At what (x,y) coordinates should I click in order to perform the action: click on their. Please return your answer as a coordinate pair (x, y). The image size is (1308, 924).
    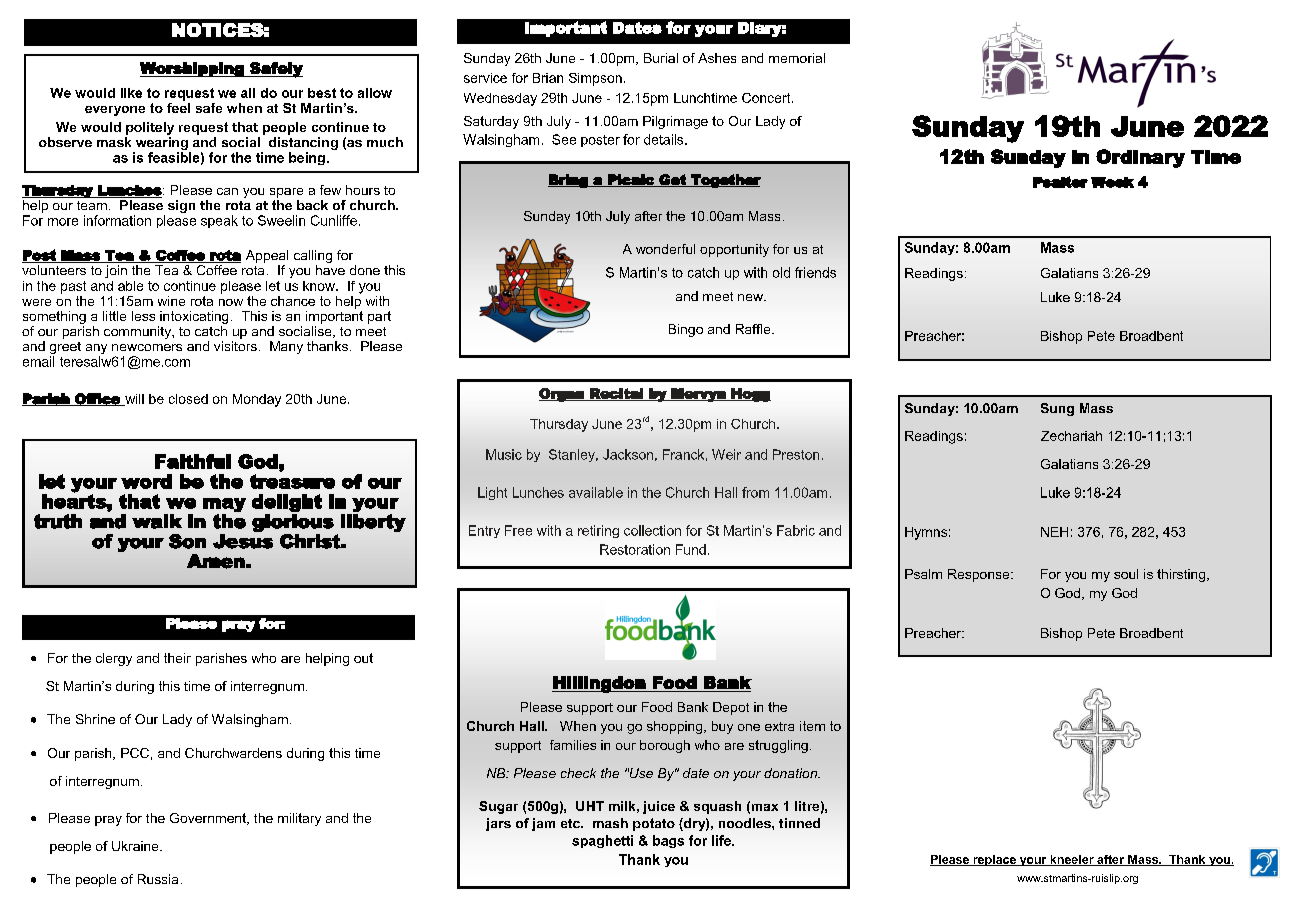
    Looking at the image, I should click on (177, 658).
